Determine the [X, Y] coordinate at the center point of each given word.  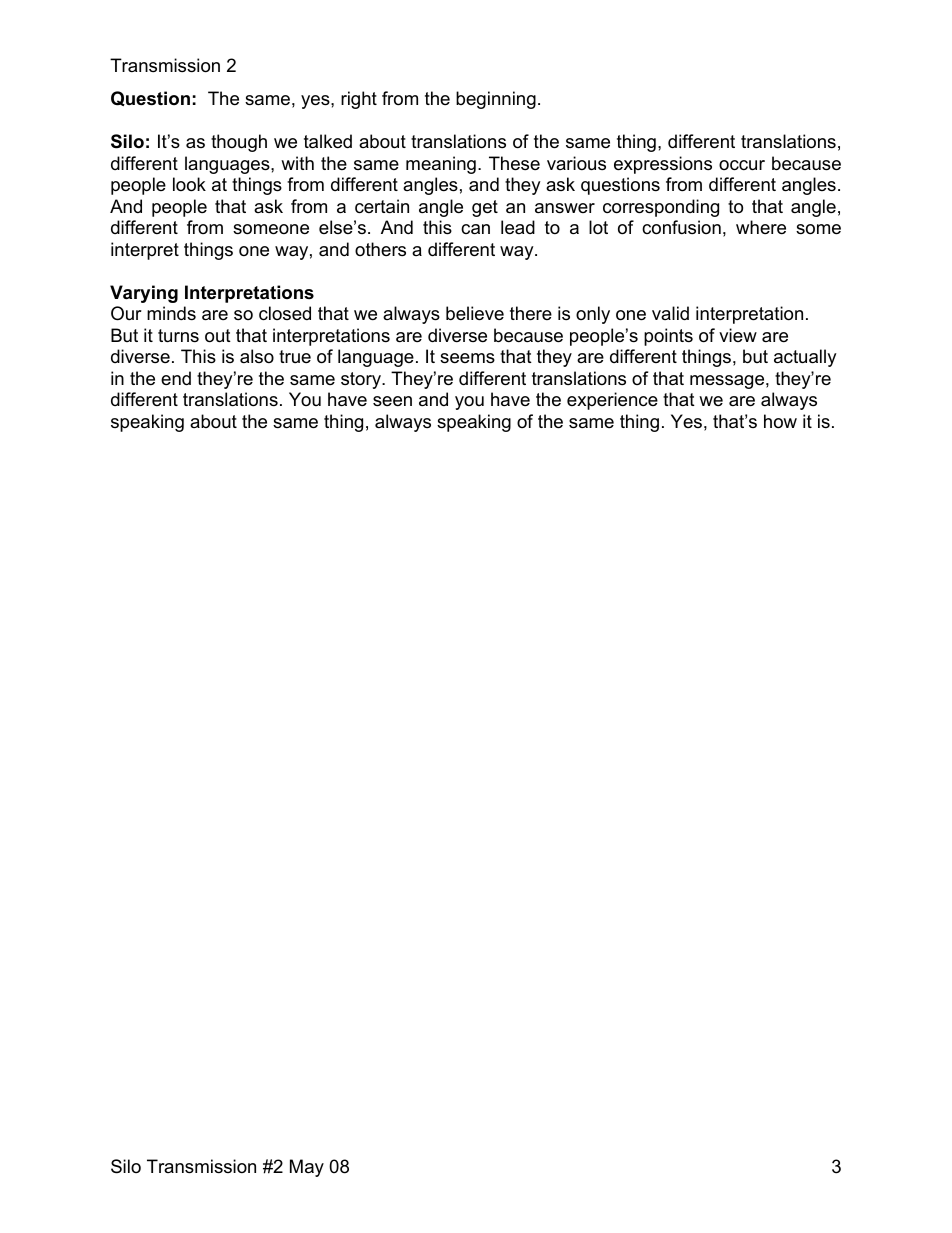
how [780, 421]
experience [612, 401]
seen [392, 401]
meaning [441, 165]
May [307, 1168]
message [727, 382]
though [239, 143]
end [176, 378]
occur [742, 165]
